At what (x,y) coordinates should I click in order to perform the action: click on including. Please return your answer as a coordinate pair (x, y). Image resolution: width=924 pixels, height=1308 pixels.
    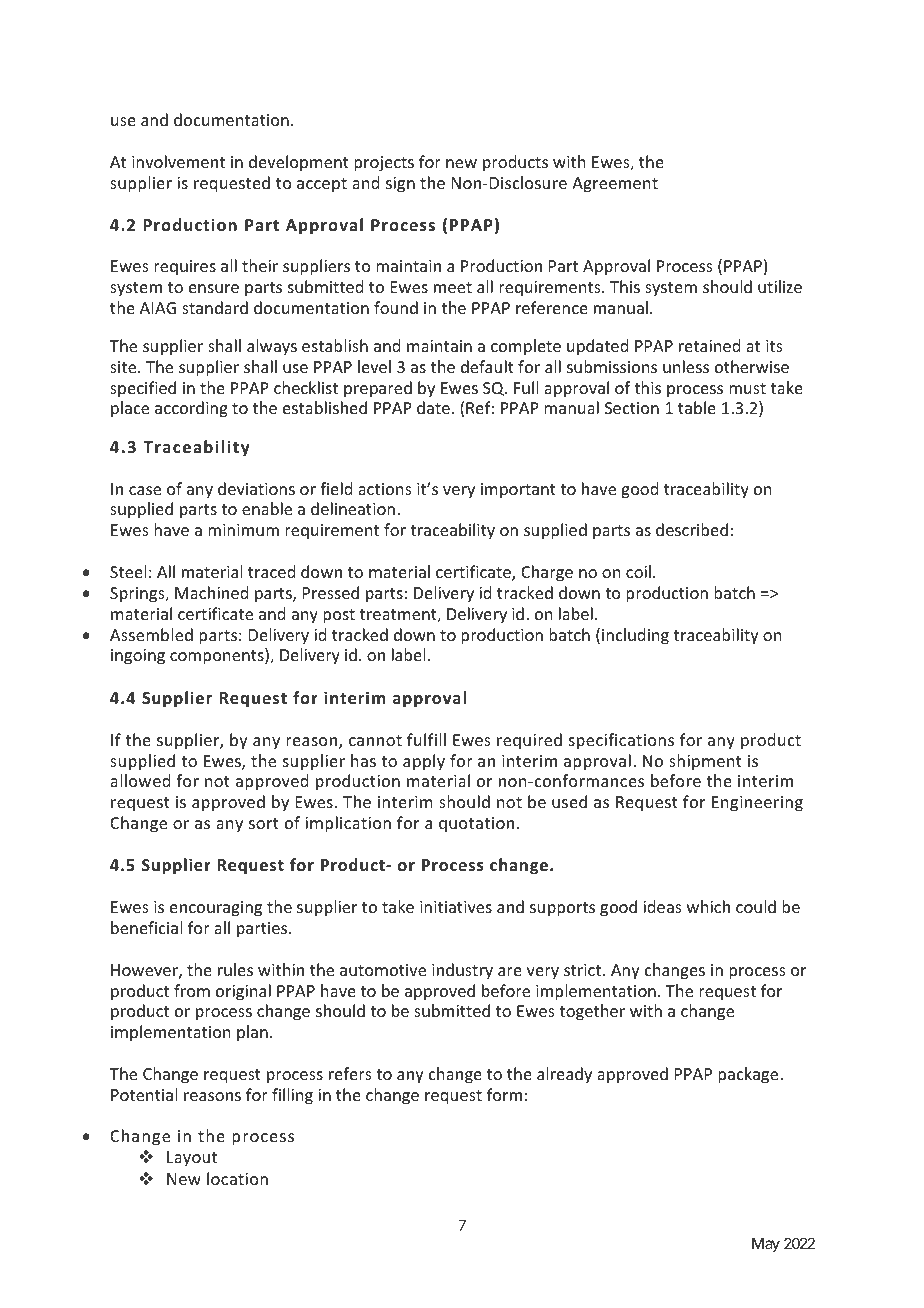
    Looking at the image, I should click on (635, 636).
